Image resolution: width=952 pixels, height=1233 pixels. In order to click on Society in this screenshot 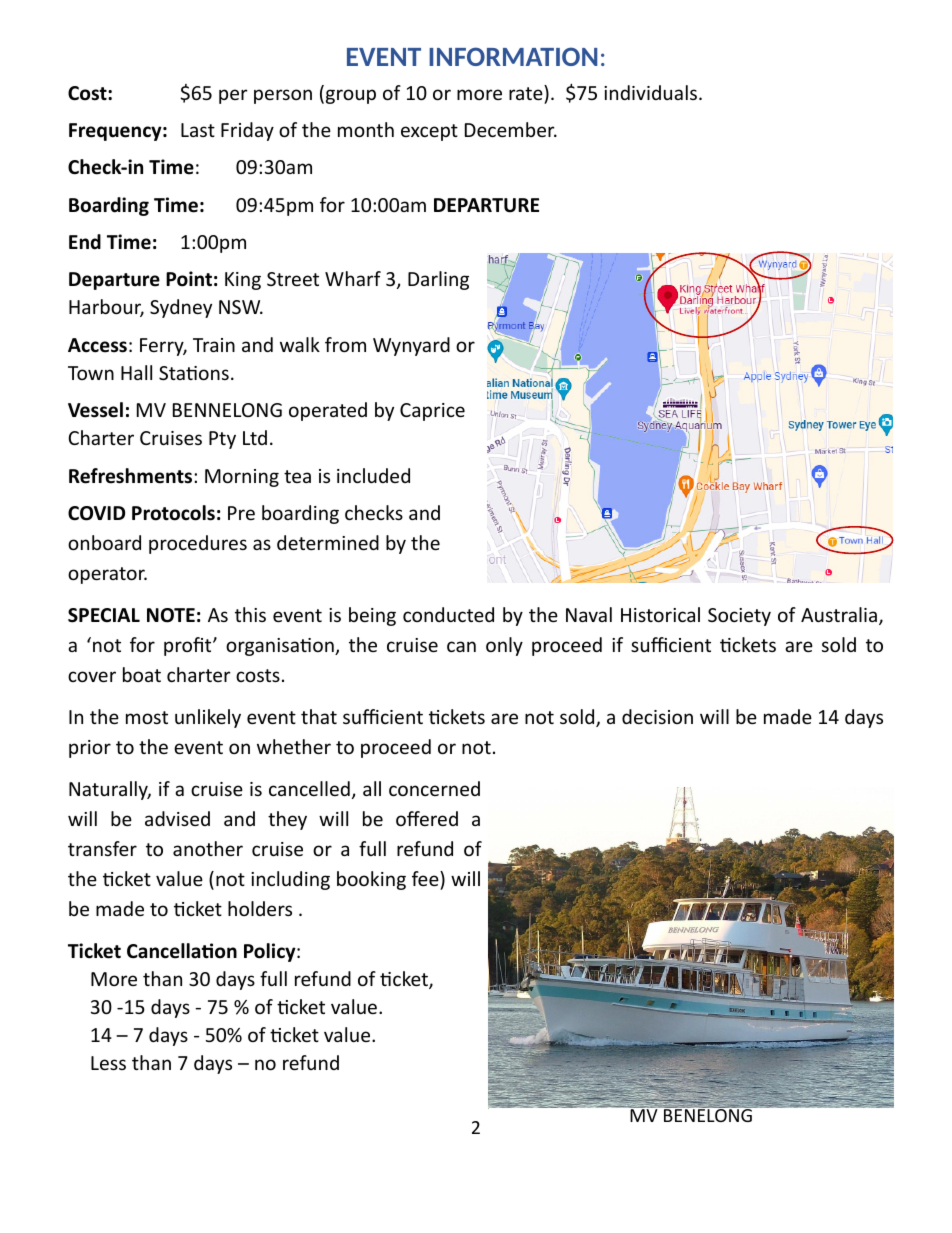, I will do `click(739, 617)`.
